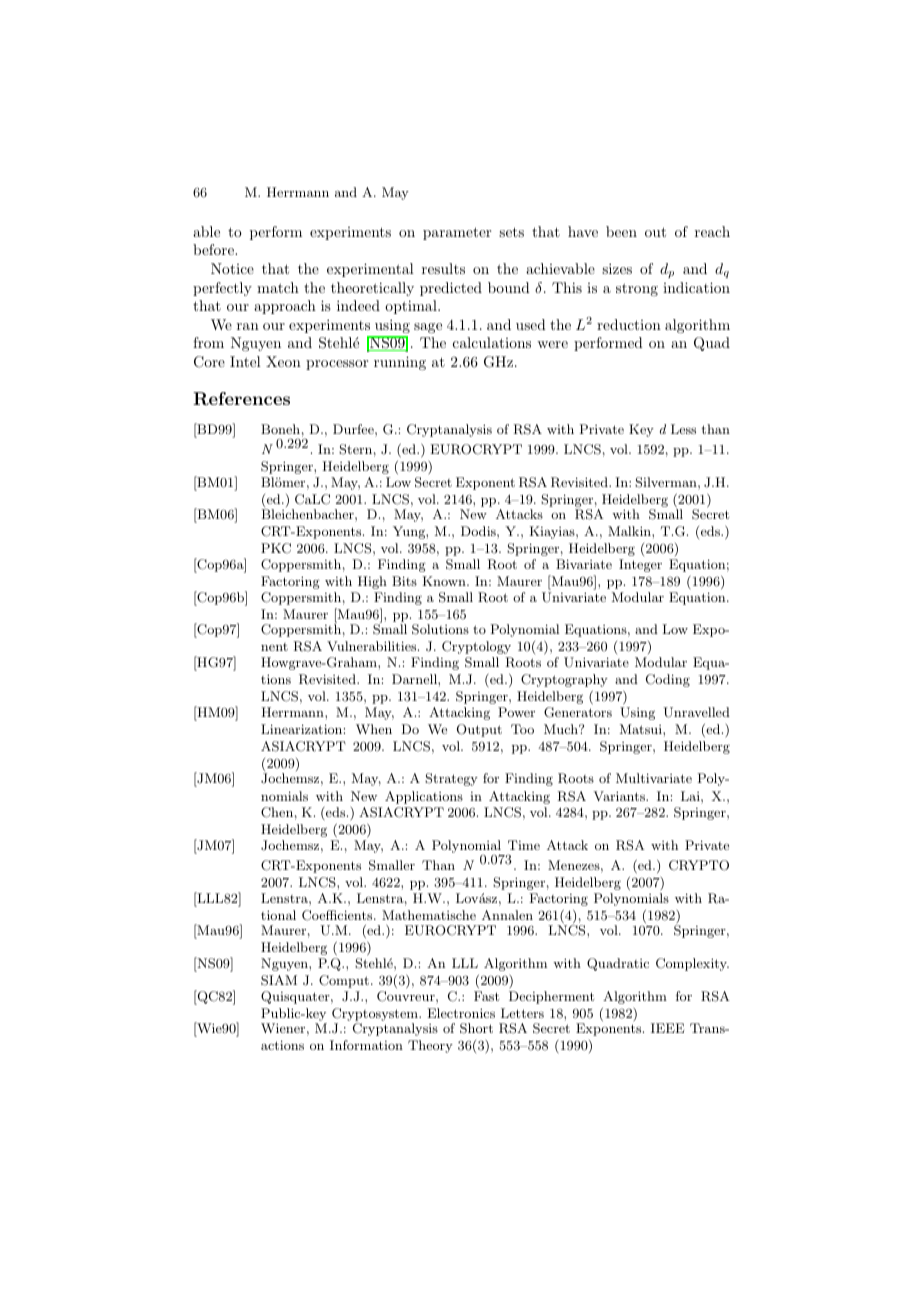 This screenshot has width=924, height=1308. What do you see at coordinates (617, 268) in the screenshot?
I see `sizes` at bounding box center [617, 268].
